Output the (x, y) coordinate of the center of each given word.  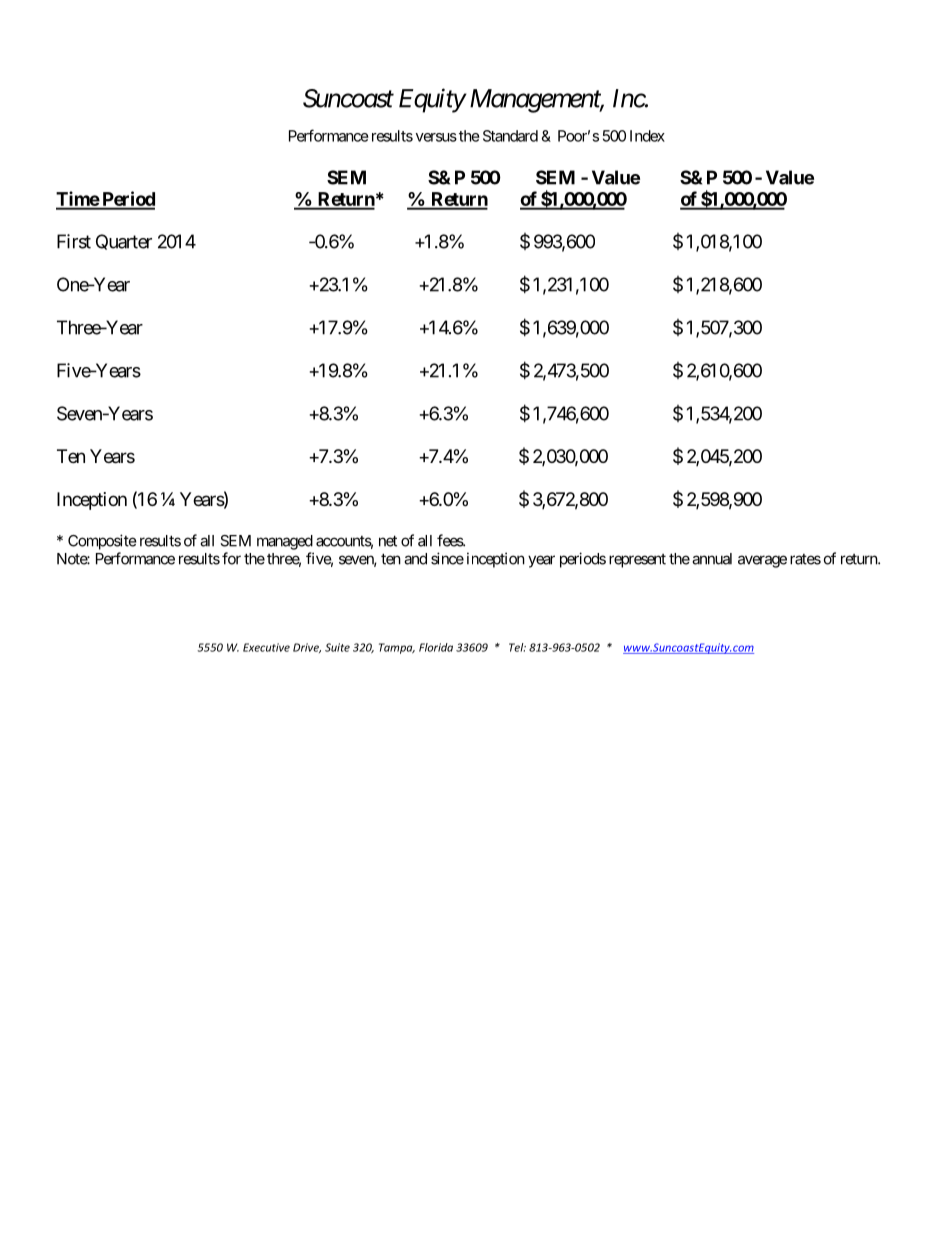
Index (647, 136)
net (388, 541)
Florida (436, 647)
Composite (102, 542)
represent (637, 561)
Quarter (124, 242)
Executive (266, 647)
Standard (510, 136)
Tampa (397, 648)
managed (285, 542)
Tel (517, 647)
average (762, 561)
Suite (337, 647)
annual (712, 559)
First (74, 241)
